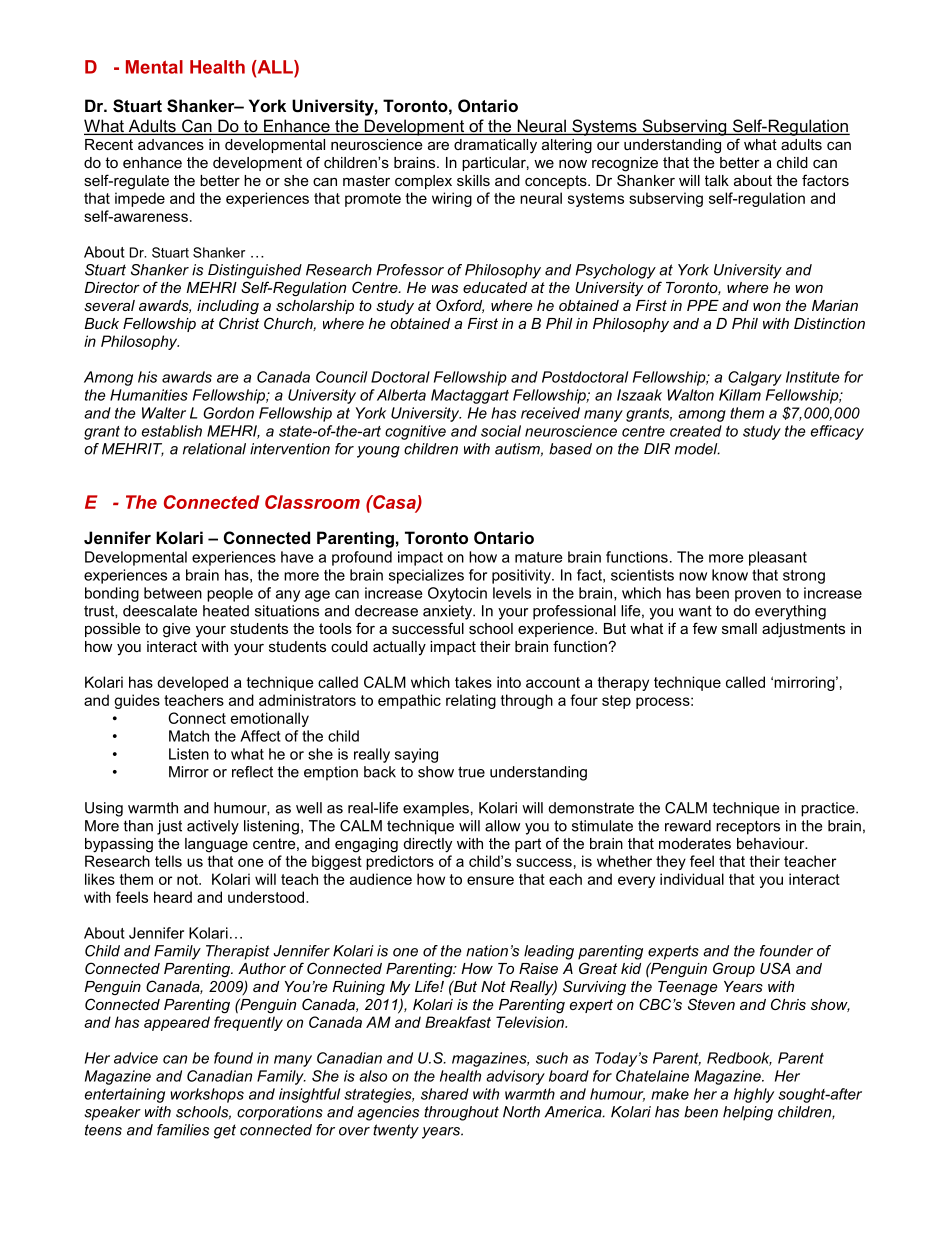 The height and width of the screenshot is (1233, 952). Describe the element at coordinates (471, 772) in the screenshot. I see `true` at that location.
